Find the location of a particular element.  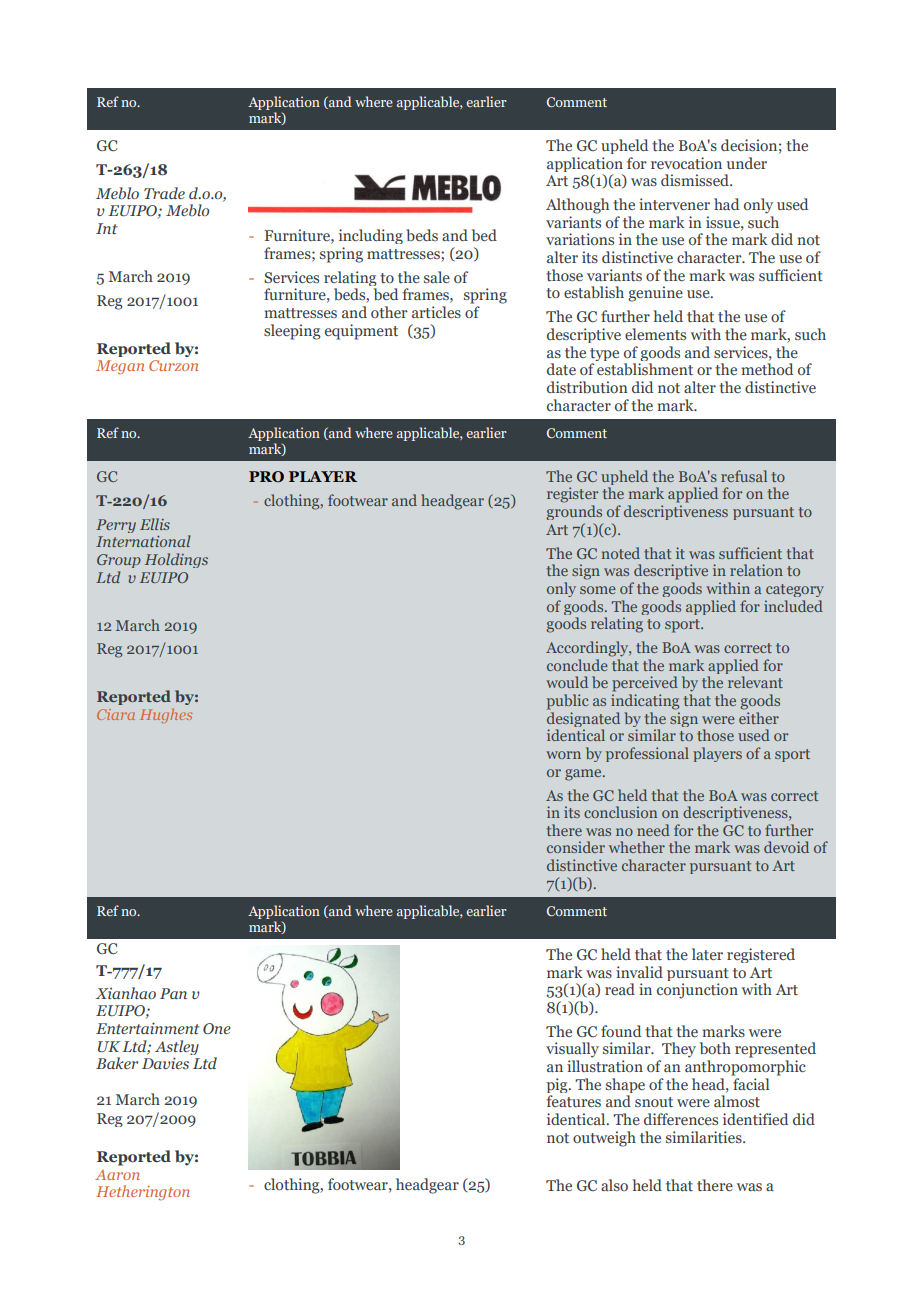

need is located at coordinates (653, 830).
